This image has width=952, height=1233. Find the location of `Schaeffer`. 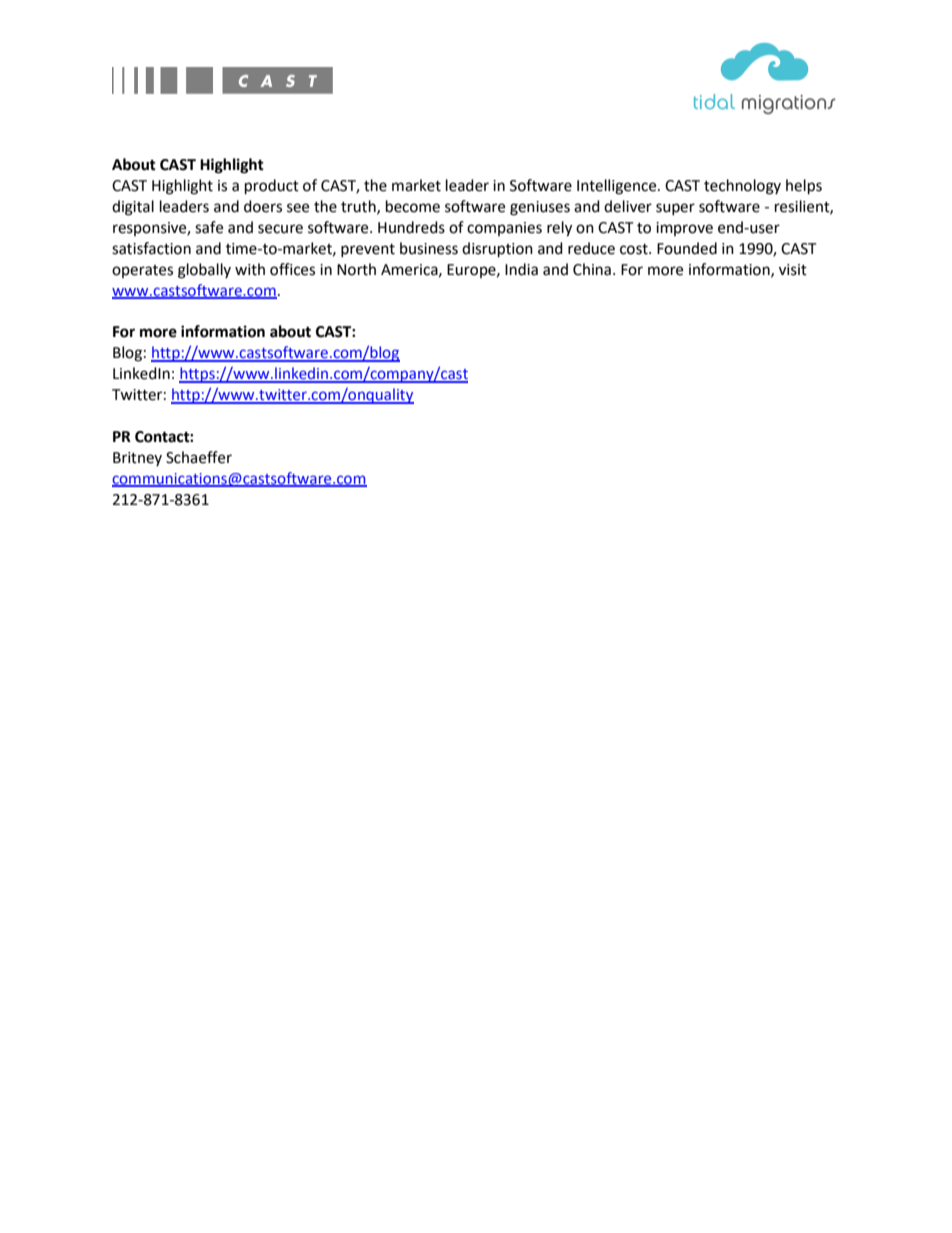

Schaeffer is located at coordinates (199, 457).
